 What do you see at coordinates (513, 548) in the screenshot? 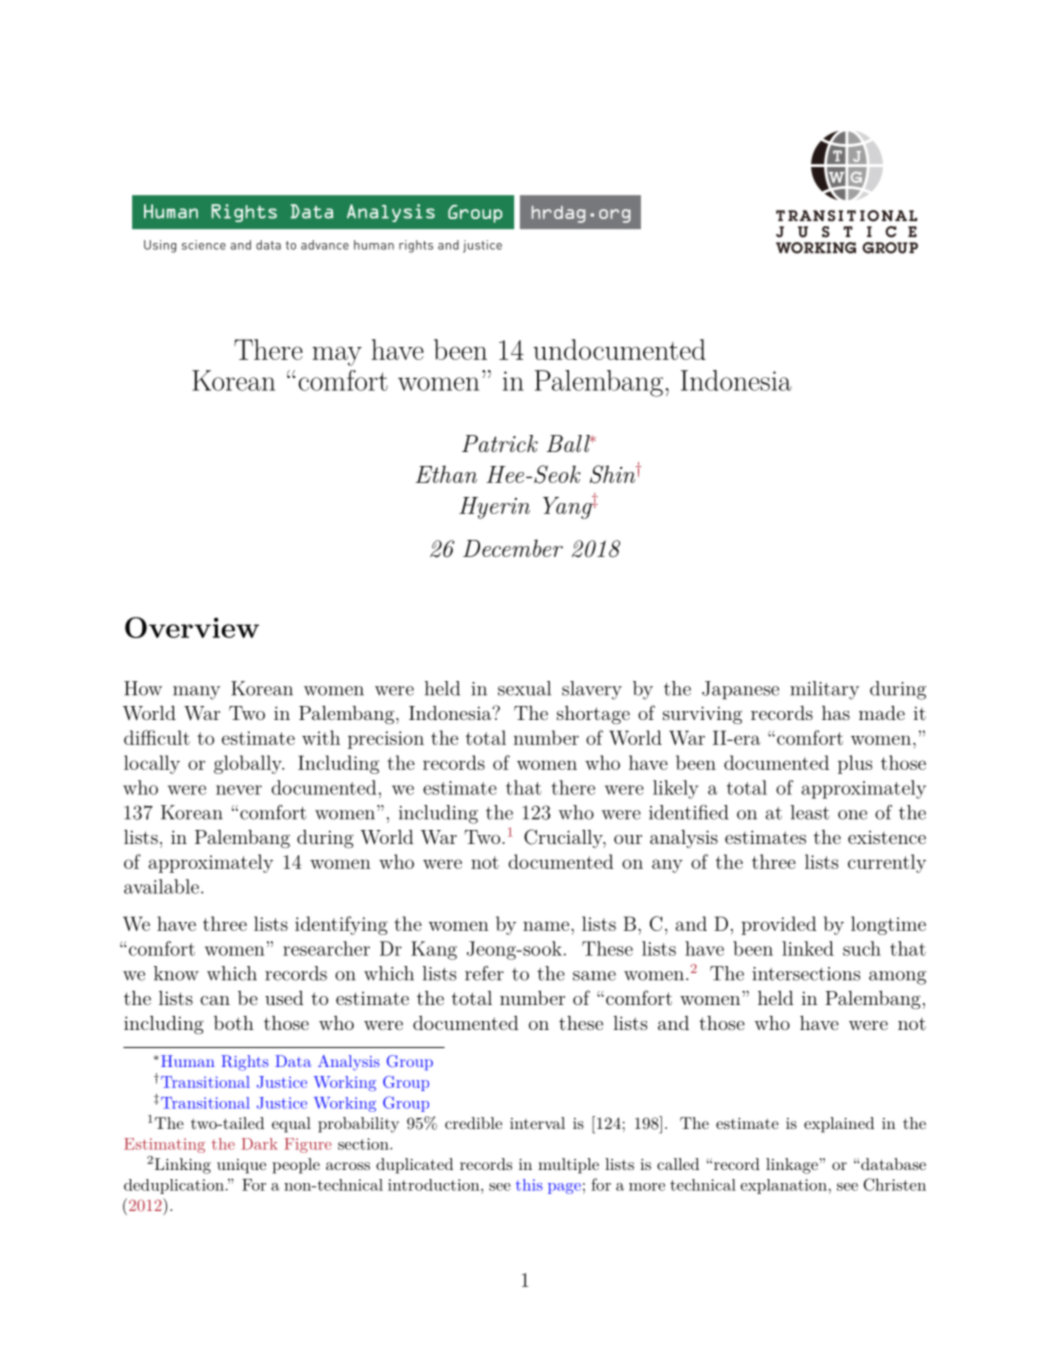
I see `December` at bounding box center [513, 548].
